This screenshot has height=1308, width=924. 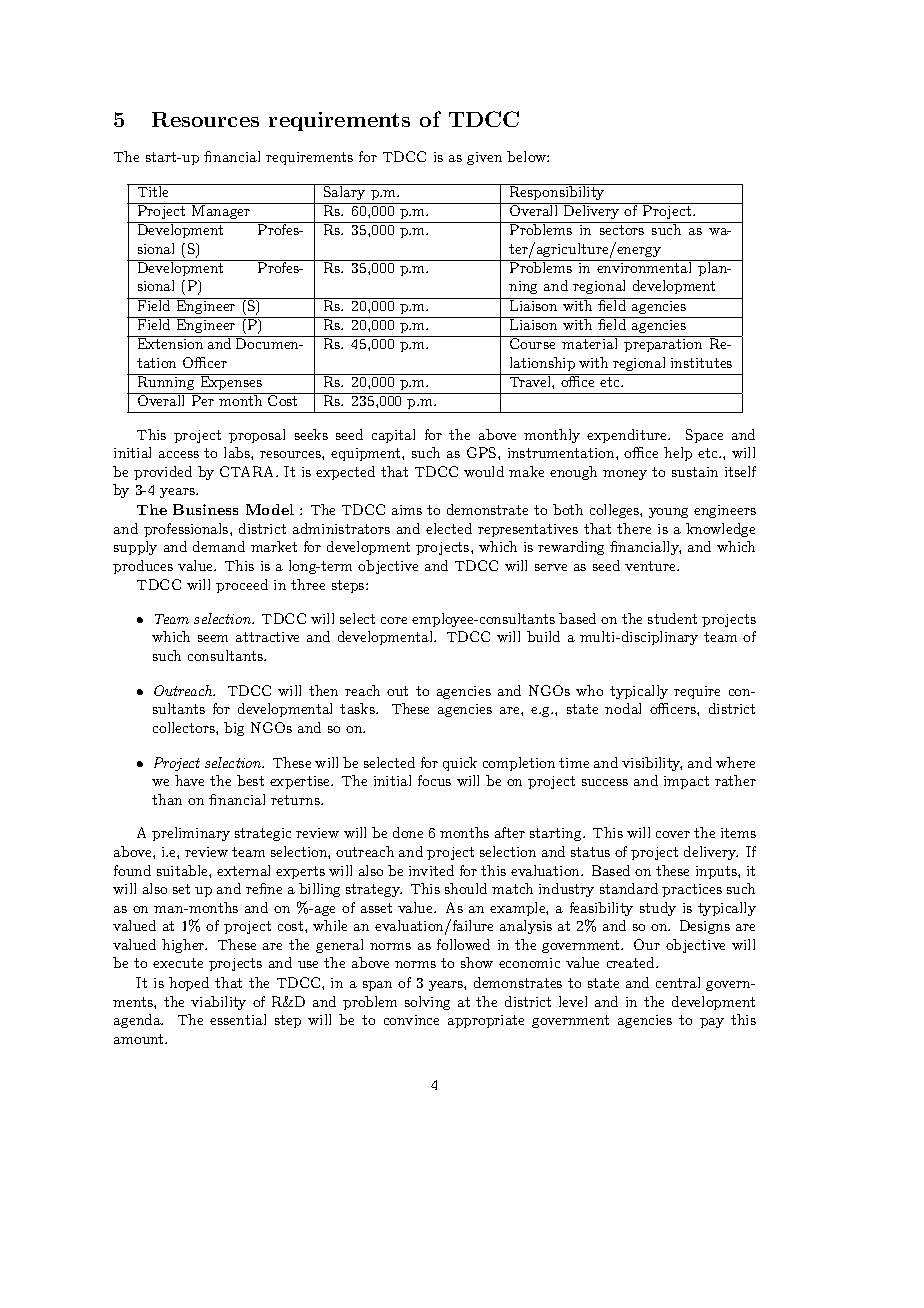 I want to click on Expenses, so click(x=231, y=382).
